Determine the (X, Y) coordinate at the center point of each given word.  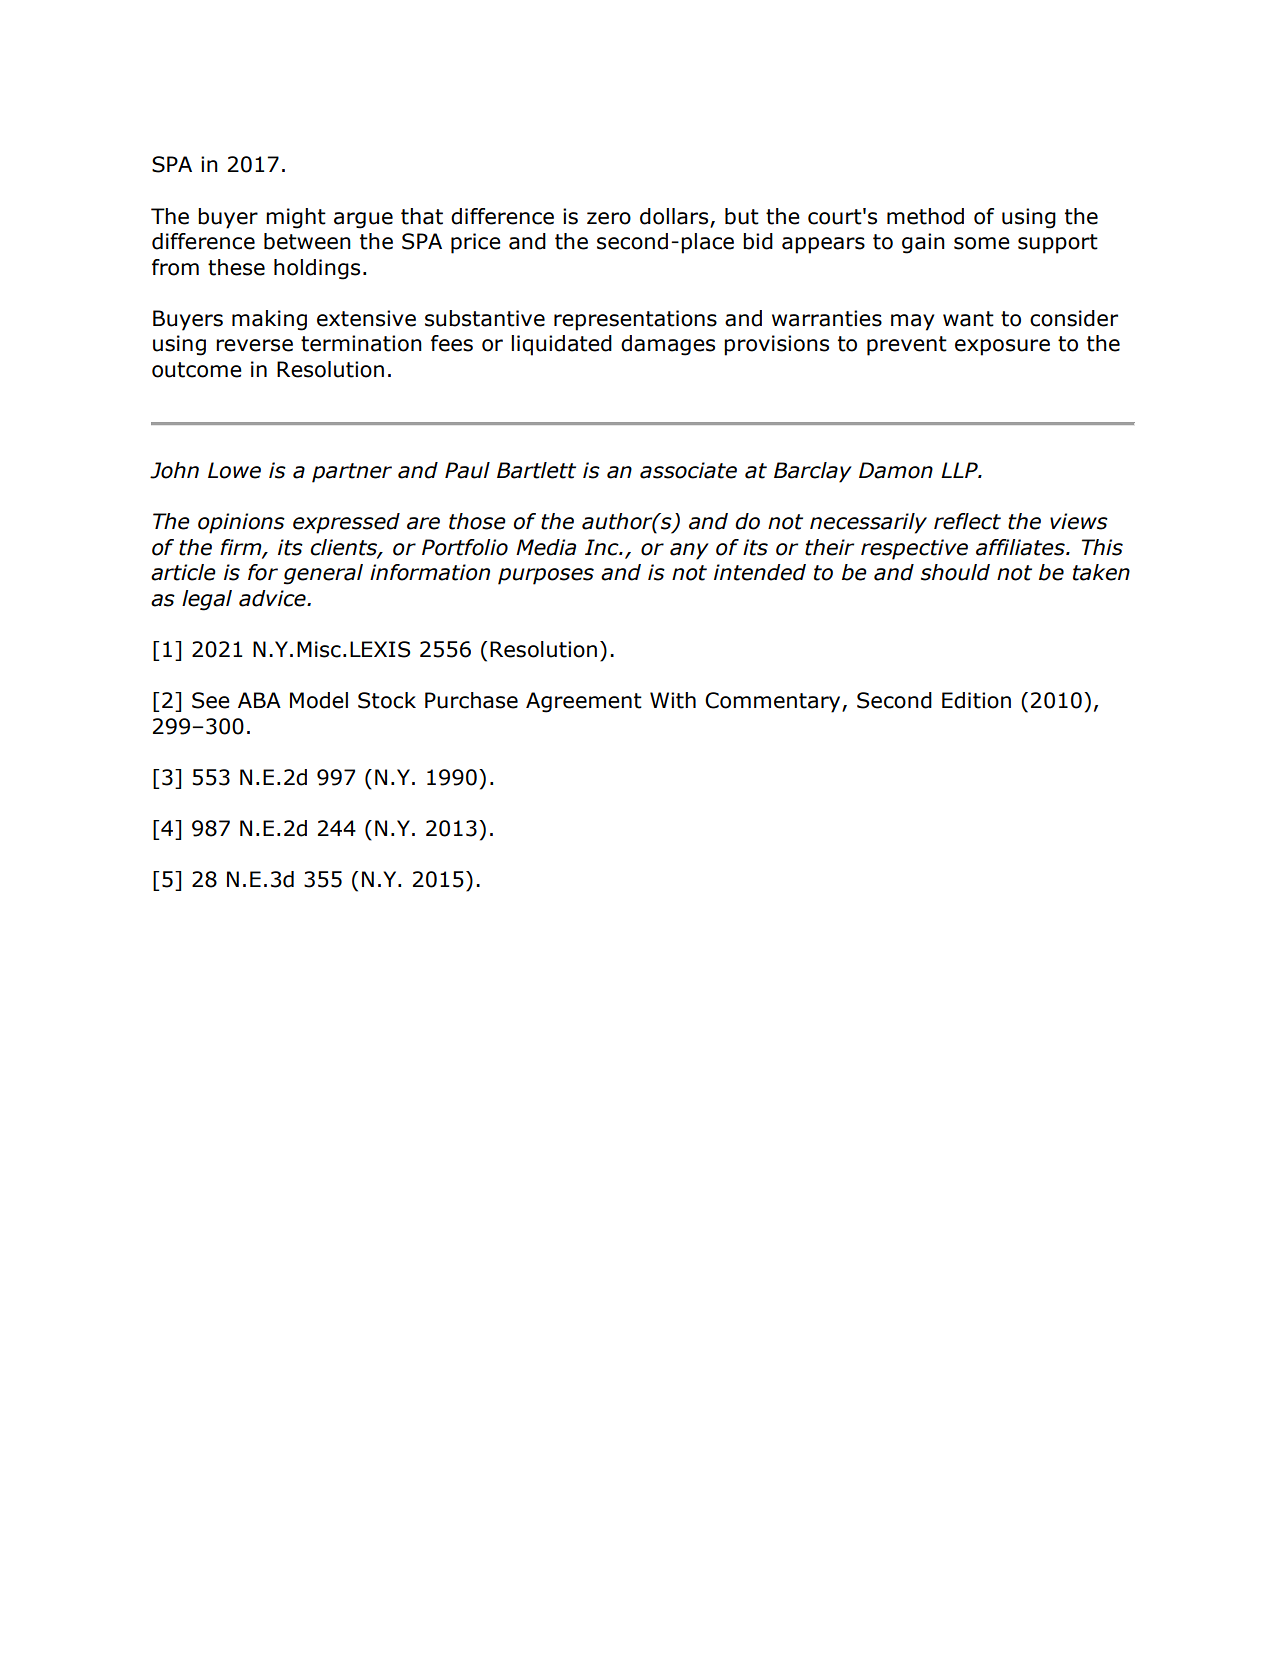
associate (688, 470)
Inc (603, 547)
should (955, 572)
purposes (546, 576)
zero (609, 218)
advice (273, 598)
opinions (241, 523)
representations (635, 320)
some (982, 243)
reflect (967, 521)
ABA (259, 700)
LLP (960, 470)
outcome (197, 370)
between (307, 241)
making (269, 320)
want (968, 319)
